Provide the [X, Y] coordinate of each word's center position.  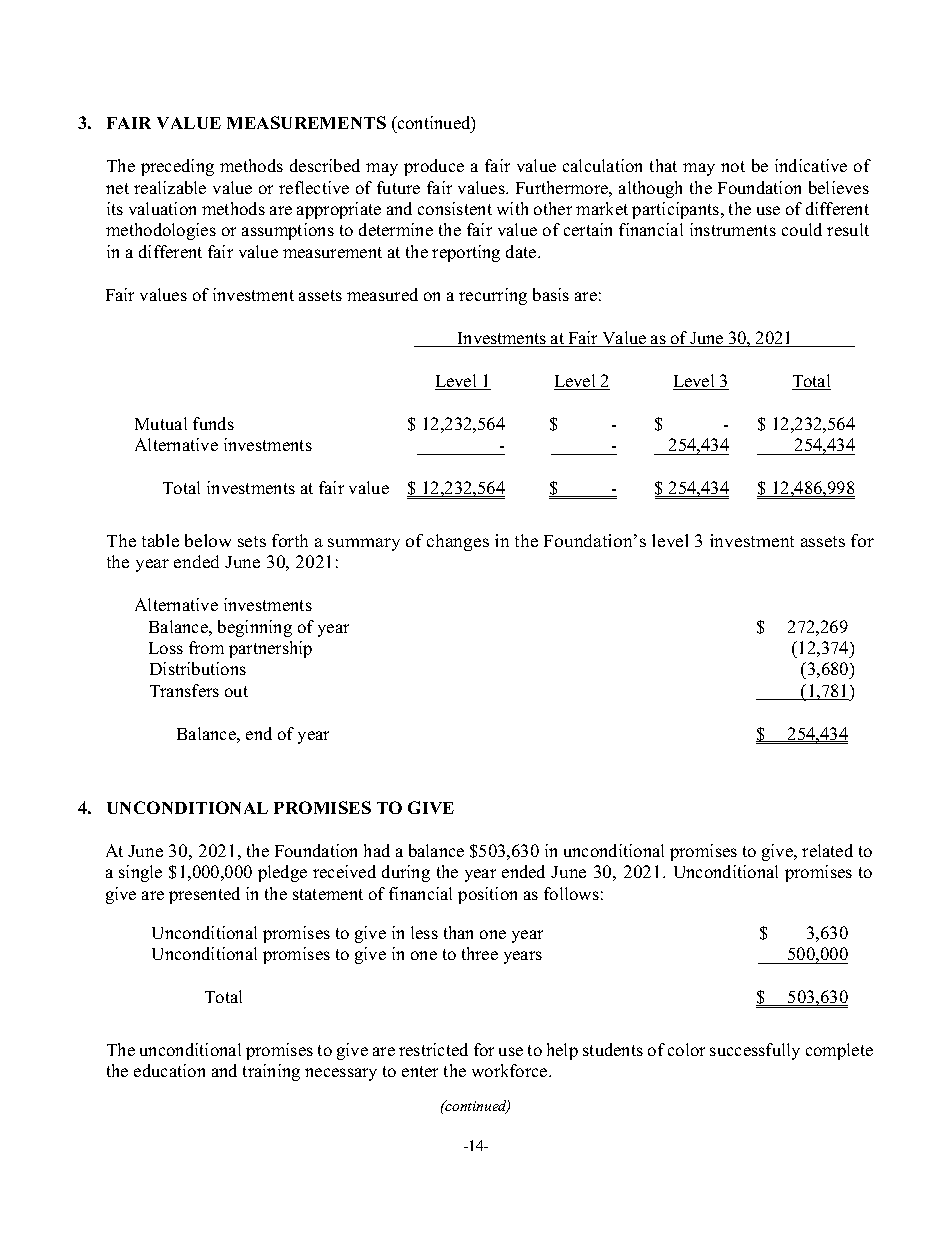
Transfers [184, 690]
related [827, 850]
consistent [455, 208]
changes [458, 542]
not [733, 166]
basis [551, 294]
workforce [511, 1070]
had [377, 850]
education [169, 1070]
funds [213, 423]
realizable [170, 187]
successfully [755, 1051]
